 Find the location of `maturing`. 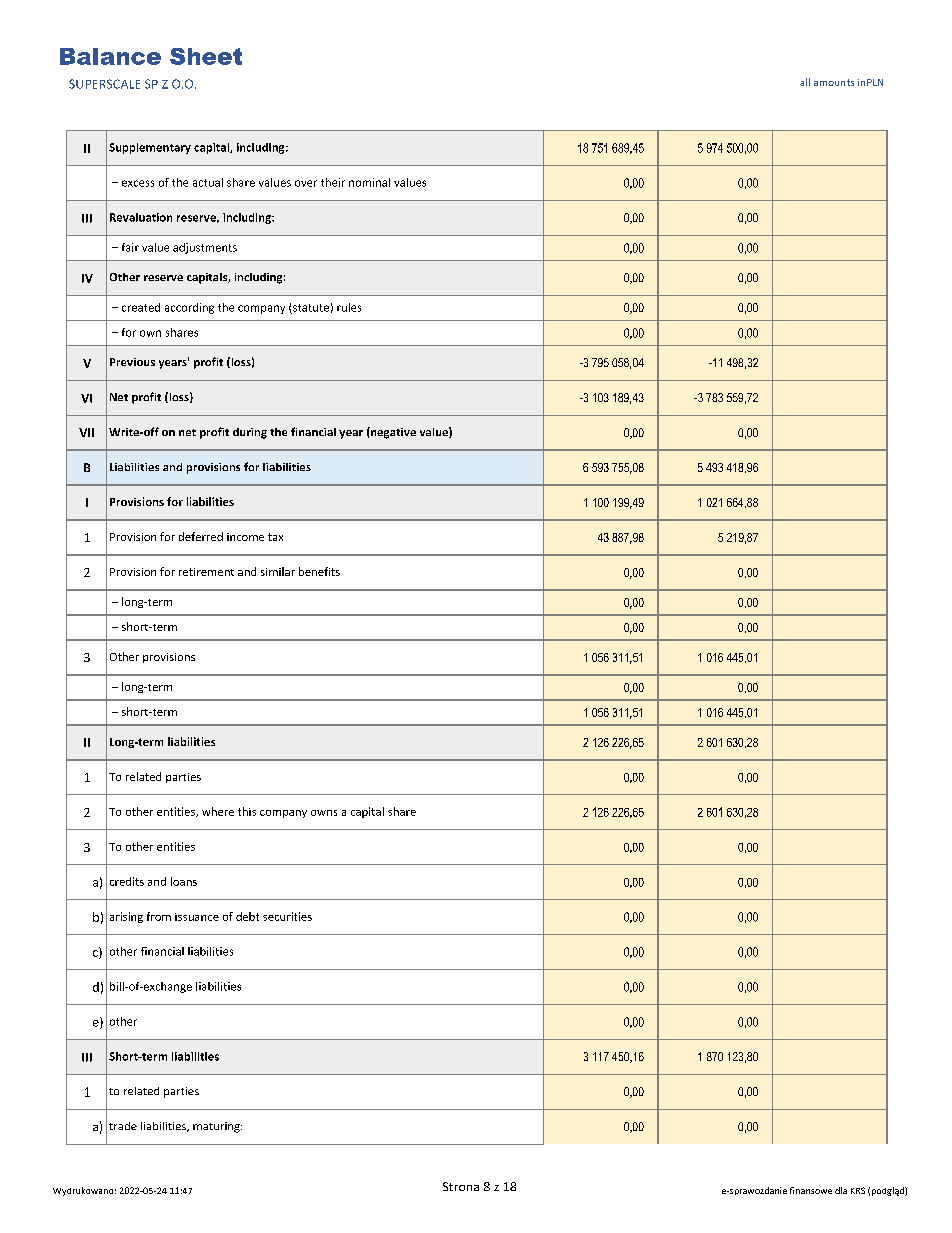

maturing is located at coordinates (217, 1127).
